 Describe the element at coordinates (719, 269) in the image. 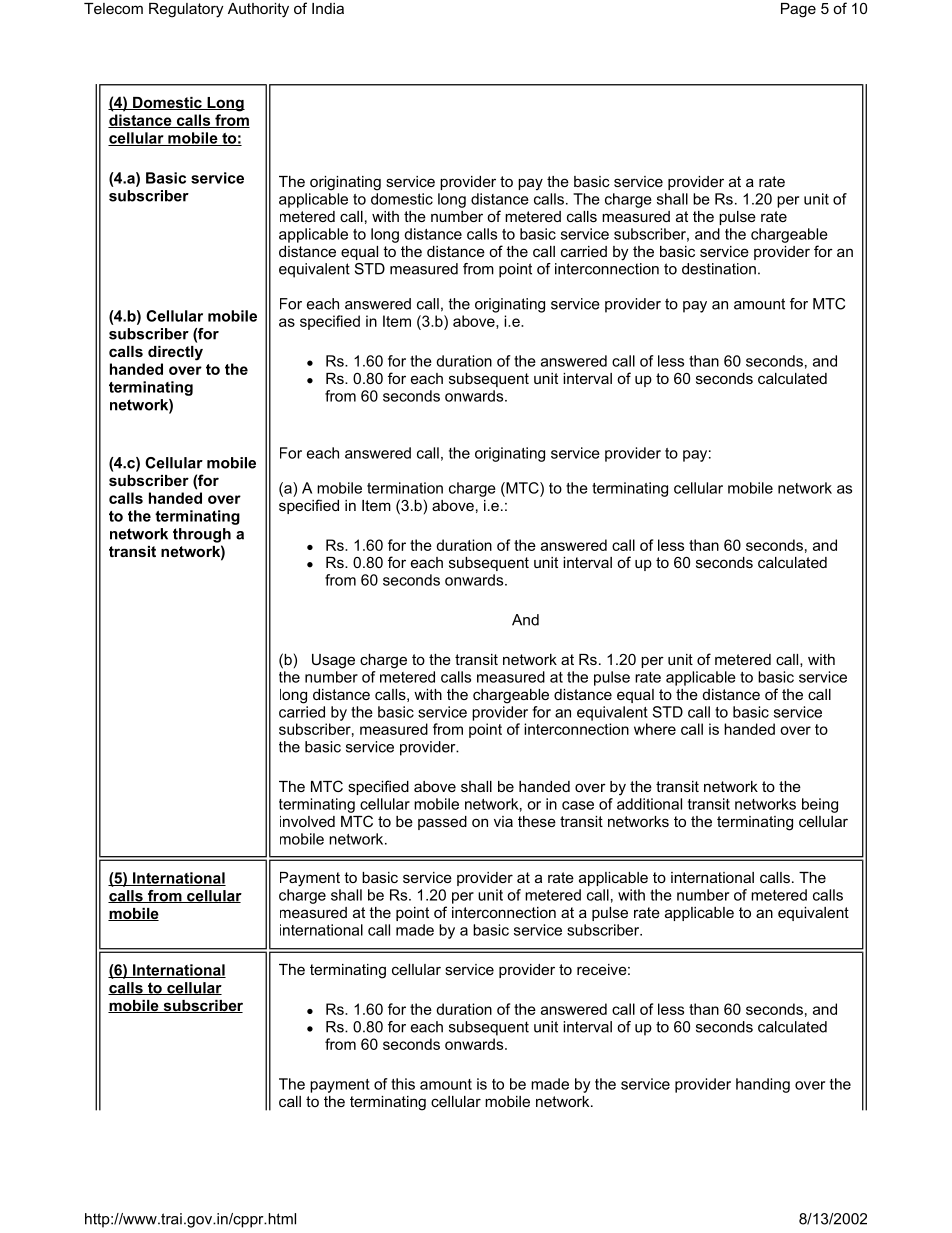

I see `destination` at that location.
